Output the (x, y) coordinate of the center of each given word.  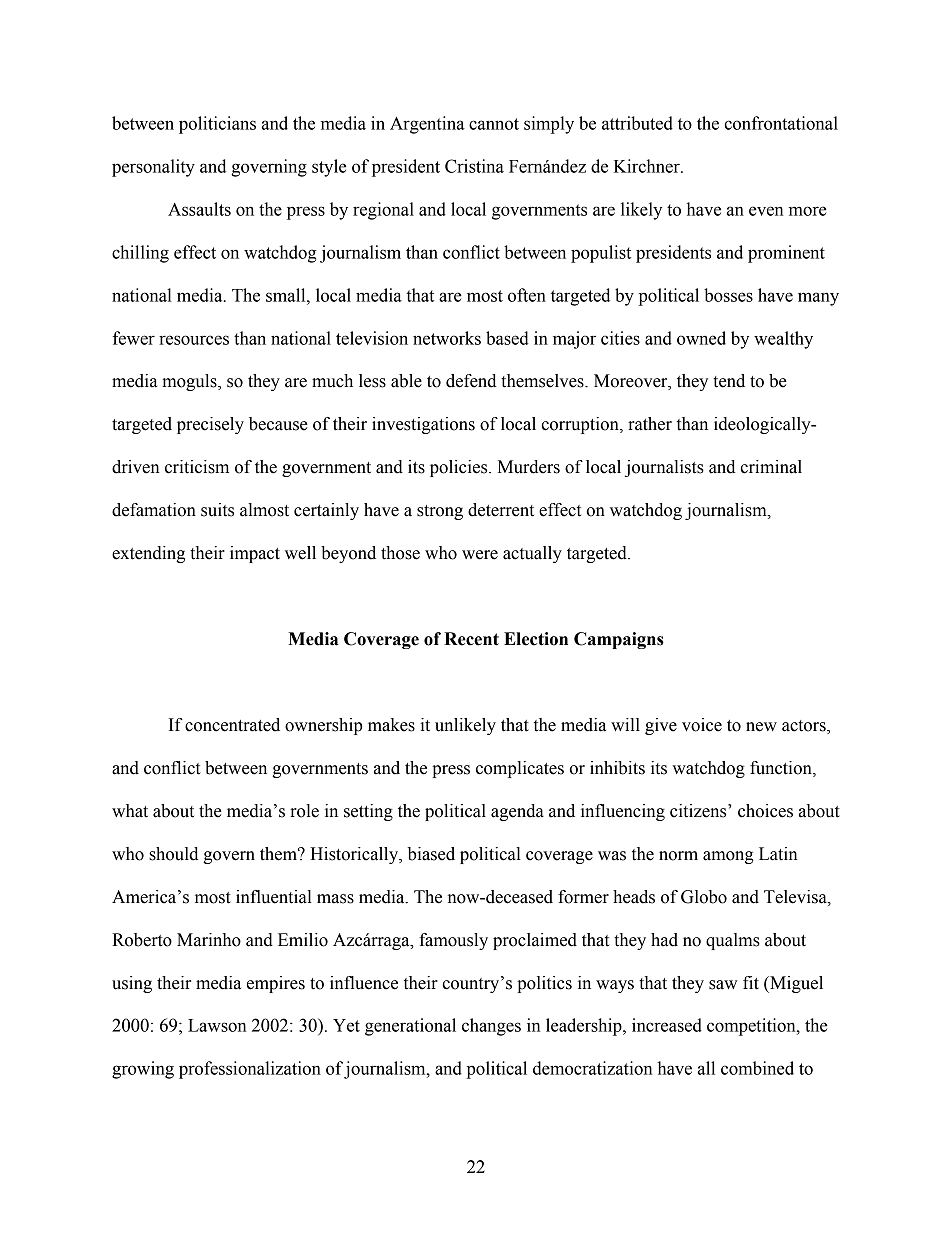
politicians (217, 125)
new (761, 727)
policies (460, 468)
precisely (210, 425)
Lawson (217, 1025)
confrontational (781, 123)
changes (491, 1027)
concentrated (232, 725)
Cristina (474, 166)
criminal (771, 467)
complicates (520, 769)
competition (752, 1027)
